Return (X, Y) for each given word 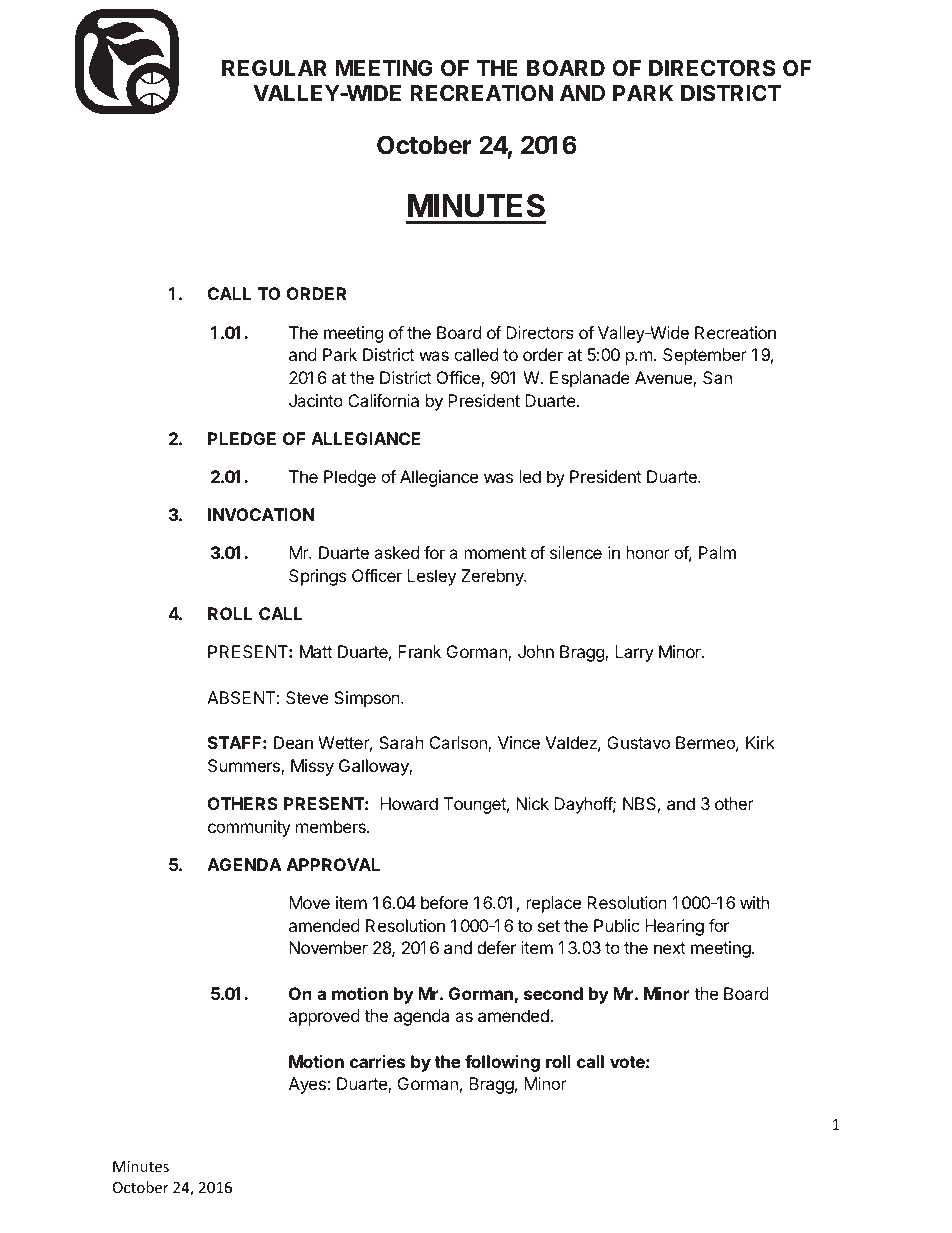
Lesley (431, 577)
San (717, 377)
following (502, 1063)
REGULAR (274, 68)
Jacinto (316, 400)
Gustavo (638, 742)
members (332, 826)
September (705, 356)
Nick (532, 803)
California (383, 400)
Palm (717, 552)
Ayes (308, 1085)
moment (495, 553)
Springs (317, 577)
